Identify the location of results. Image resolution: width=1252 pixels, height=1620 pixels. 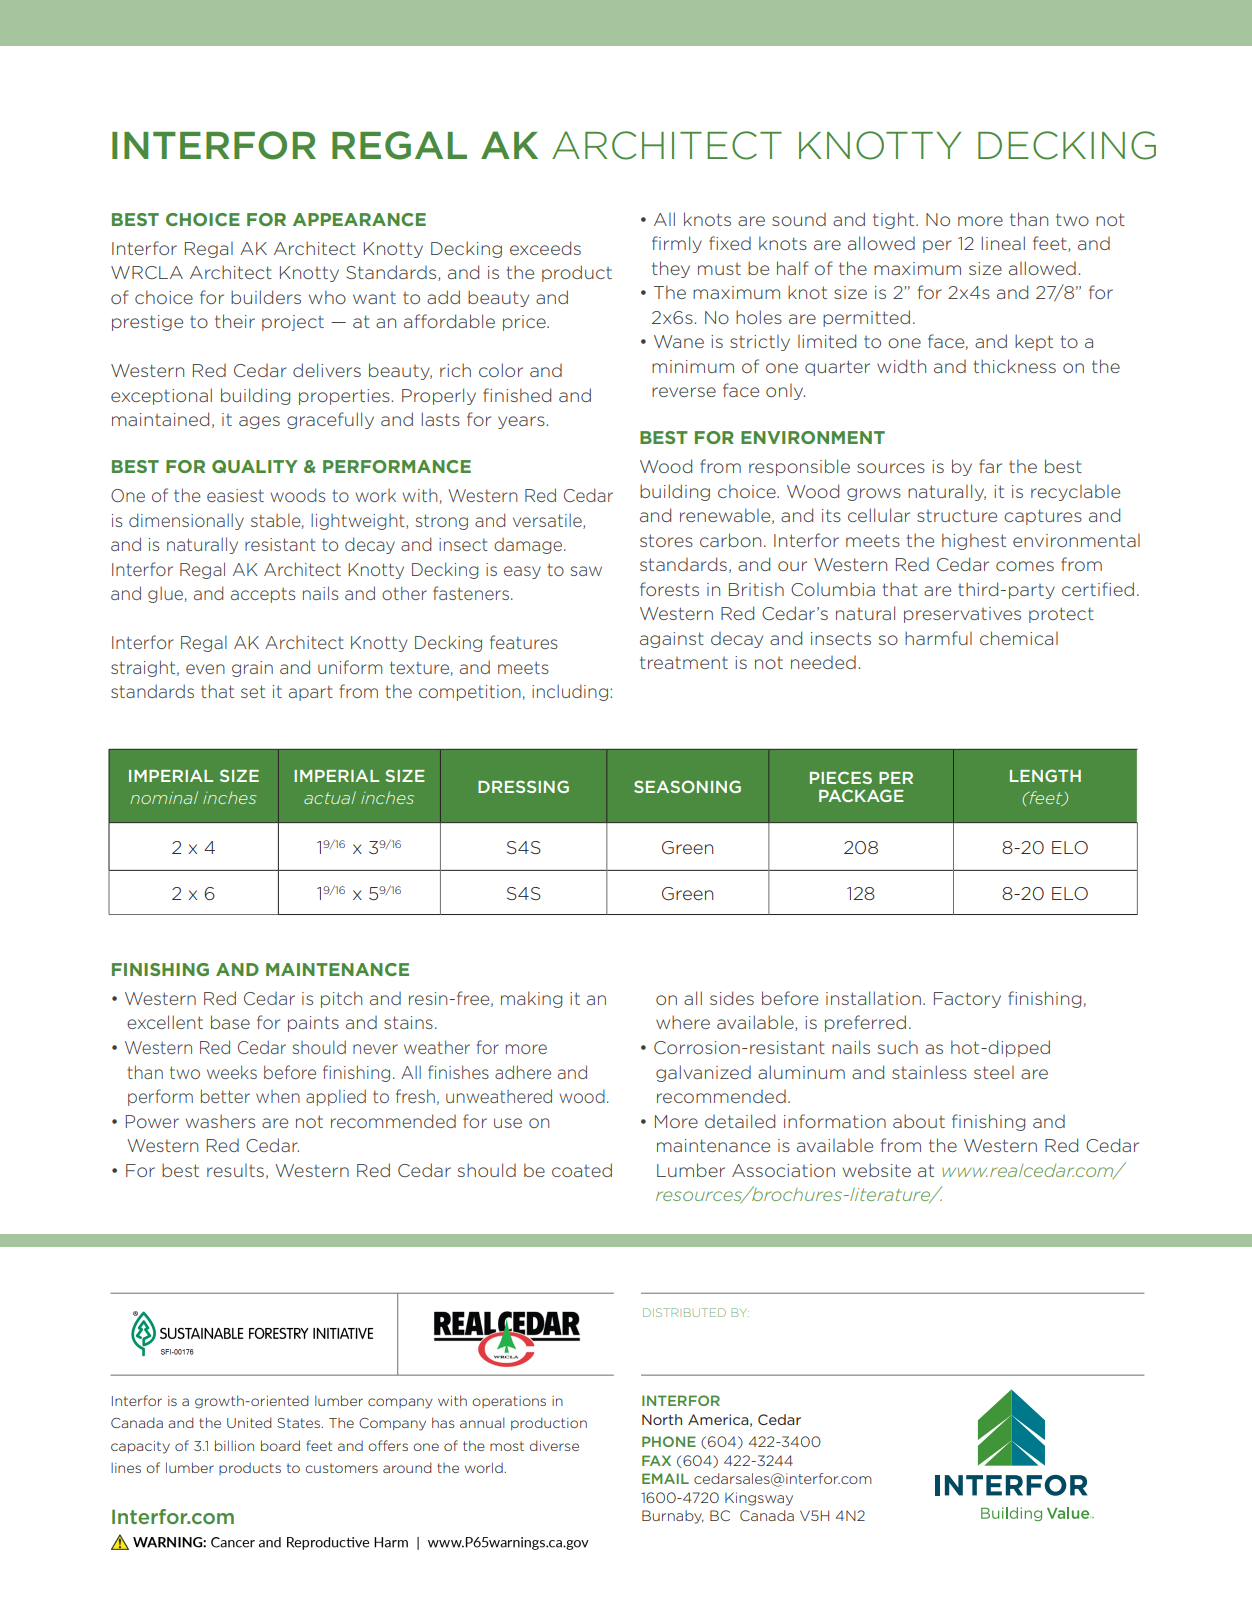
(235, 1170).
